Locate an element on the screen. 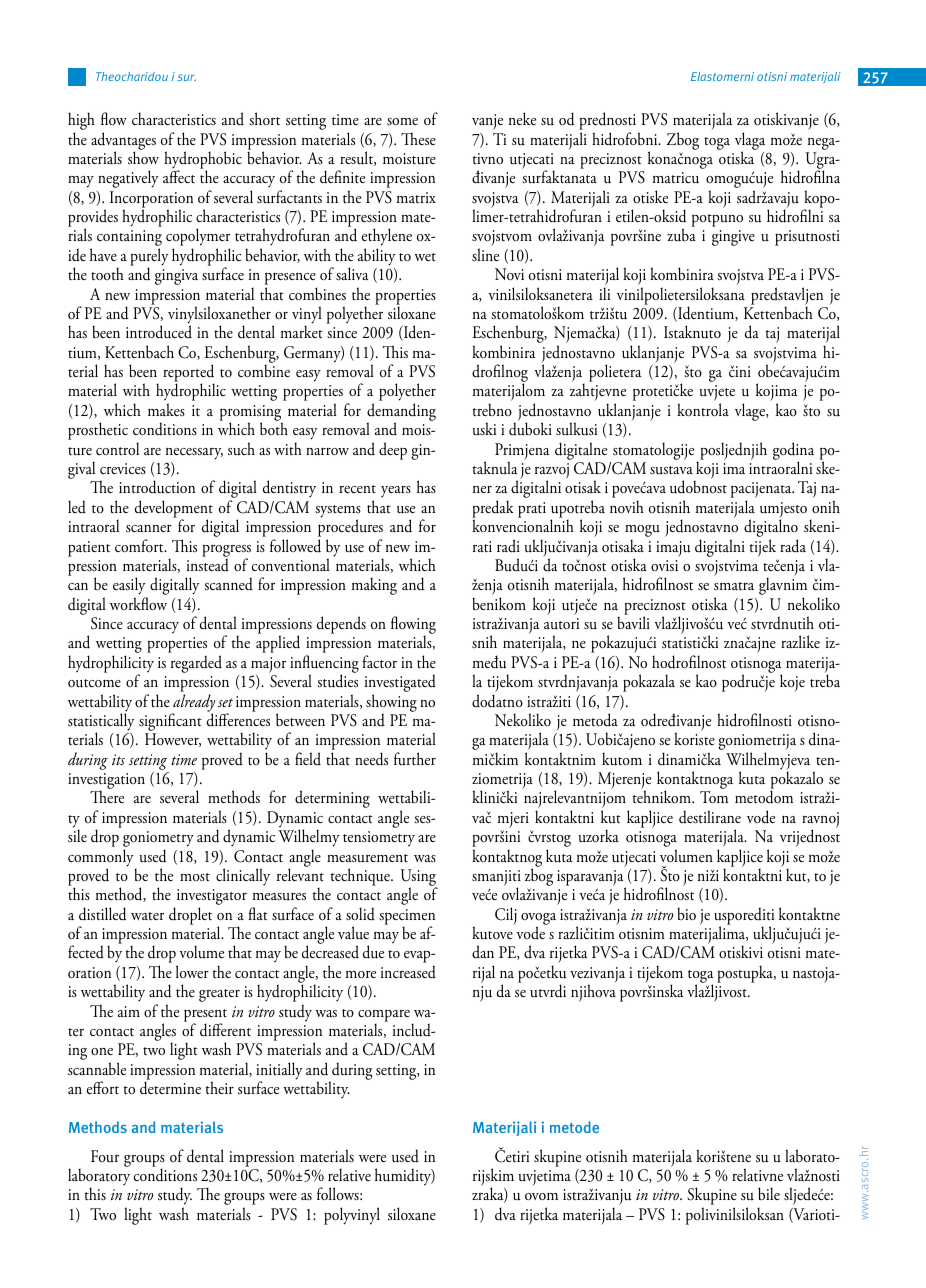  most is located at coordinates (195, 877).
